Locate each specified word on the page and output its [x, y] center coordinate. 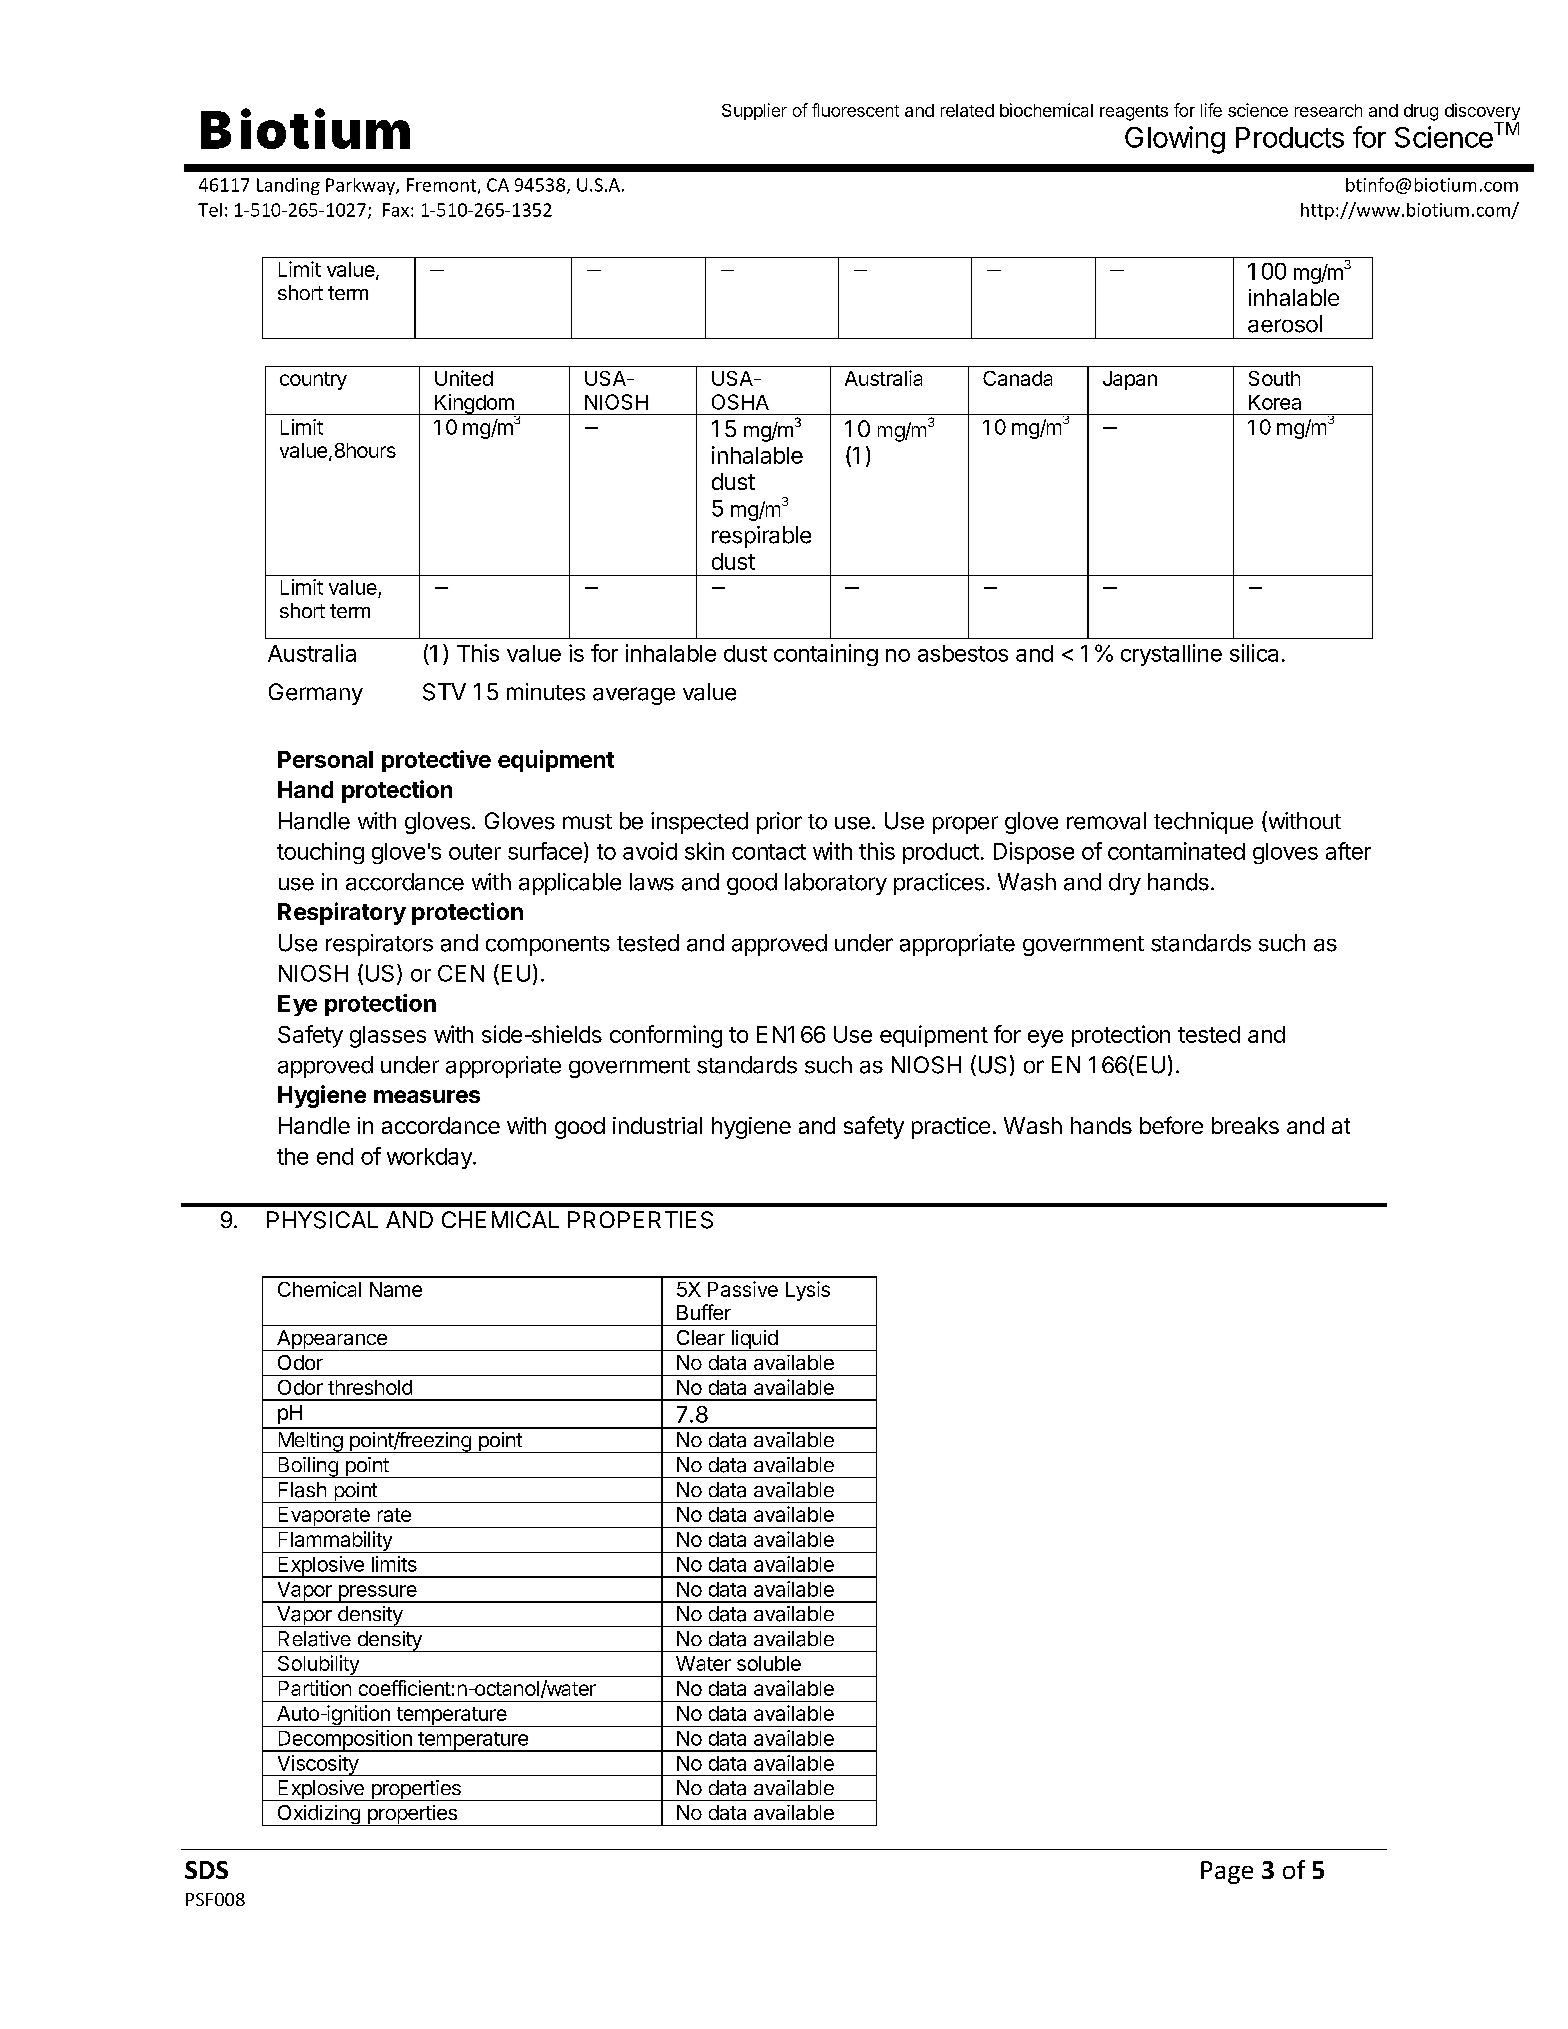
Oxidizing [318, 1815]
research [1328, 110]
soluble [769, 1663]
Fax [397, 210]
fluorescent [855, 110]
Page [1227, 1872]
